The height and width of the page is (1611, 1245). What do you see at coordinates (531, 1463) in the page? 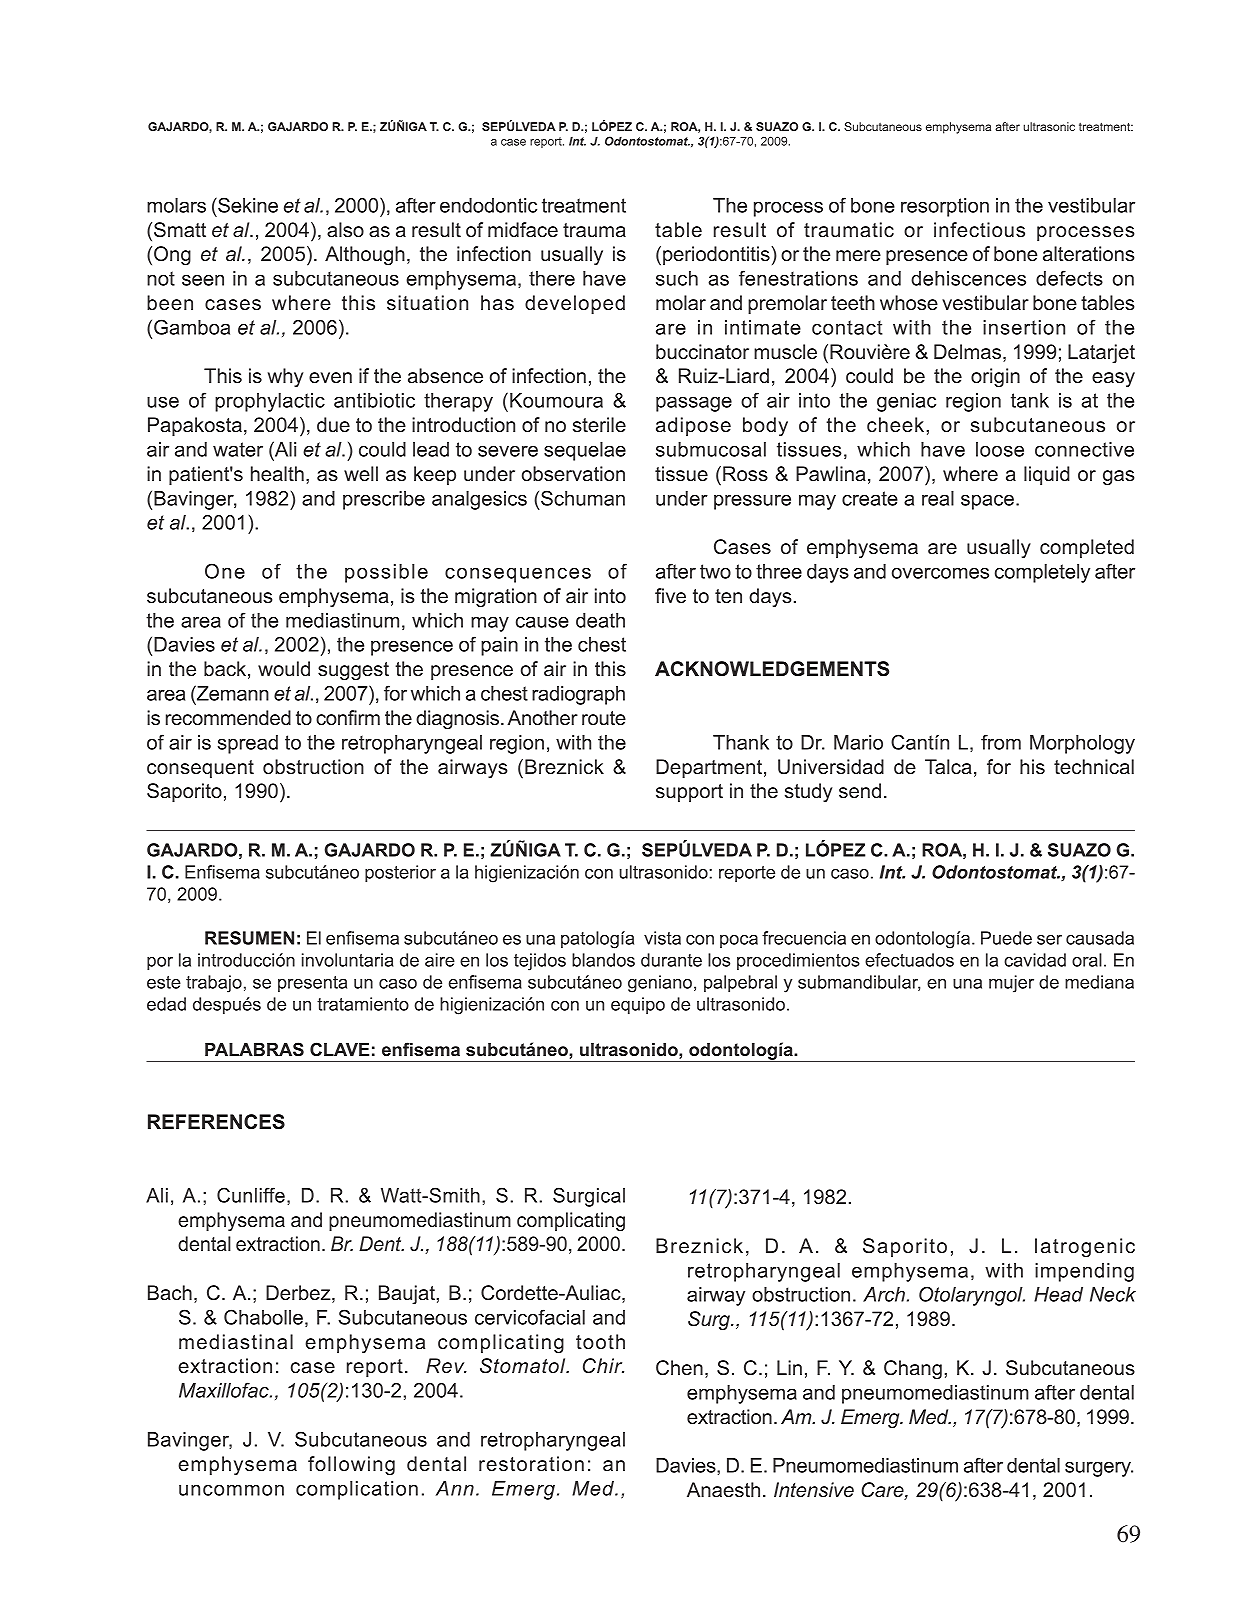
I see `restoration` at bounding box center [531, 1463].
